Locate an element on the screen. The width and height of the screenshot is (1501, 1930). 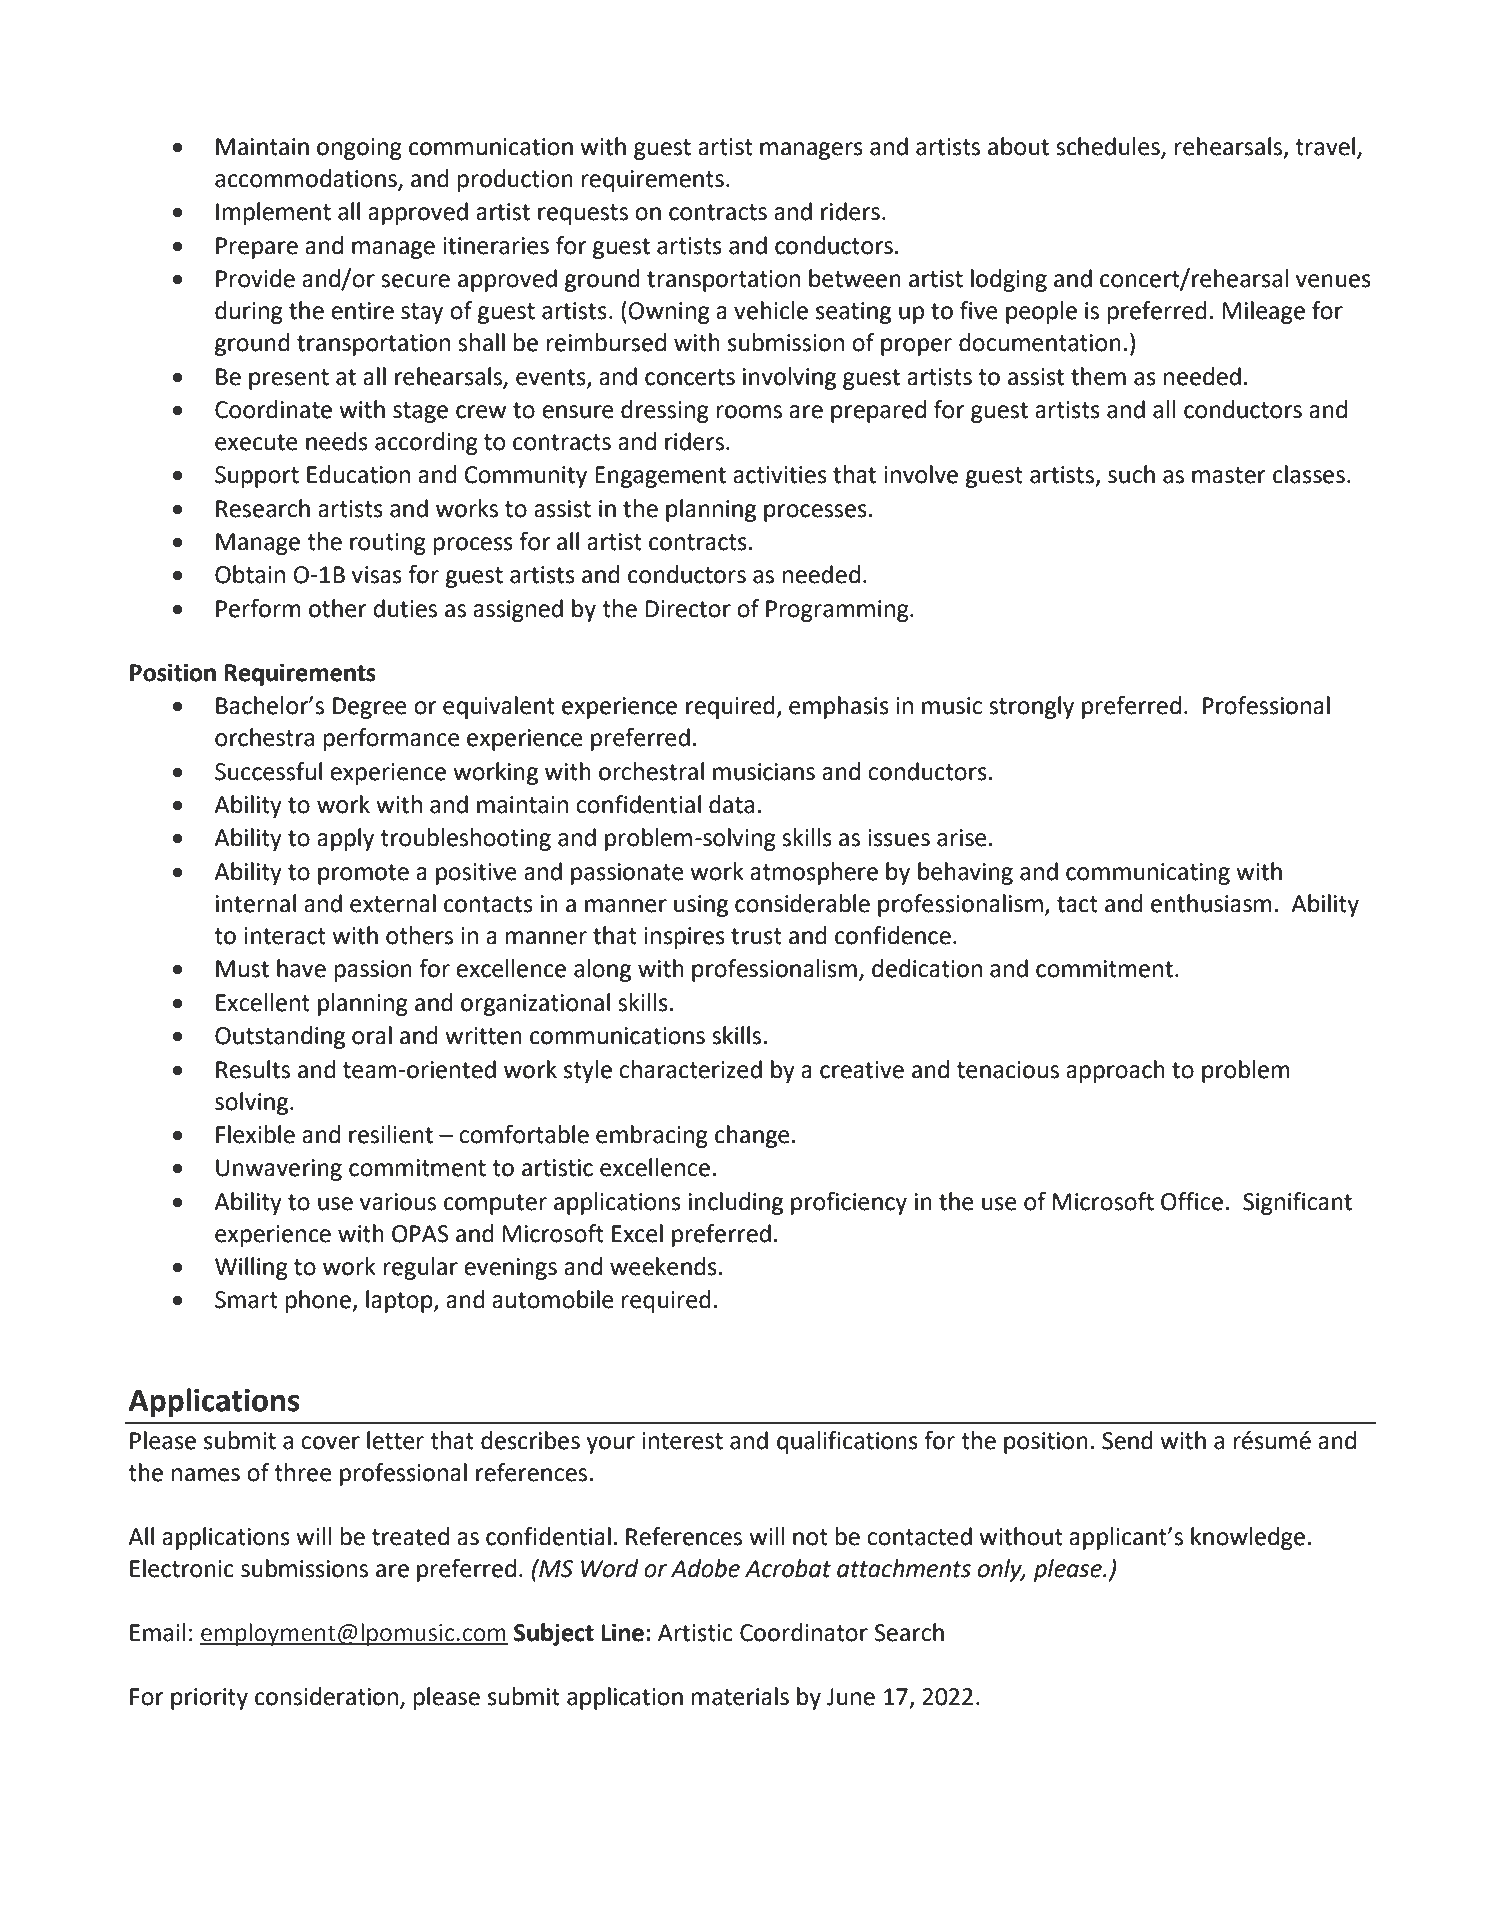
Obtain is located at coordinates (250, 574).
